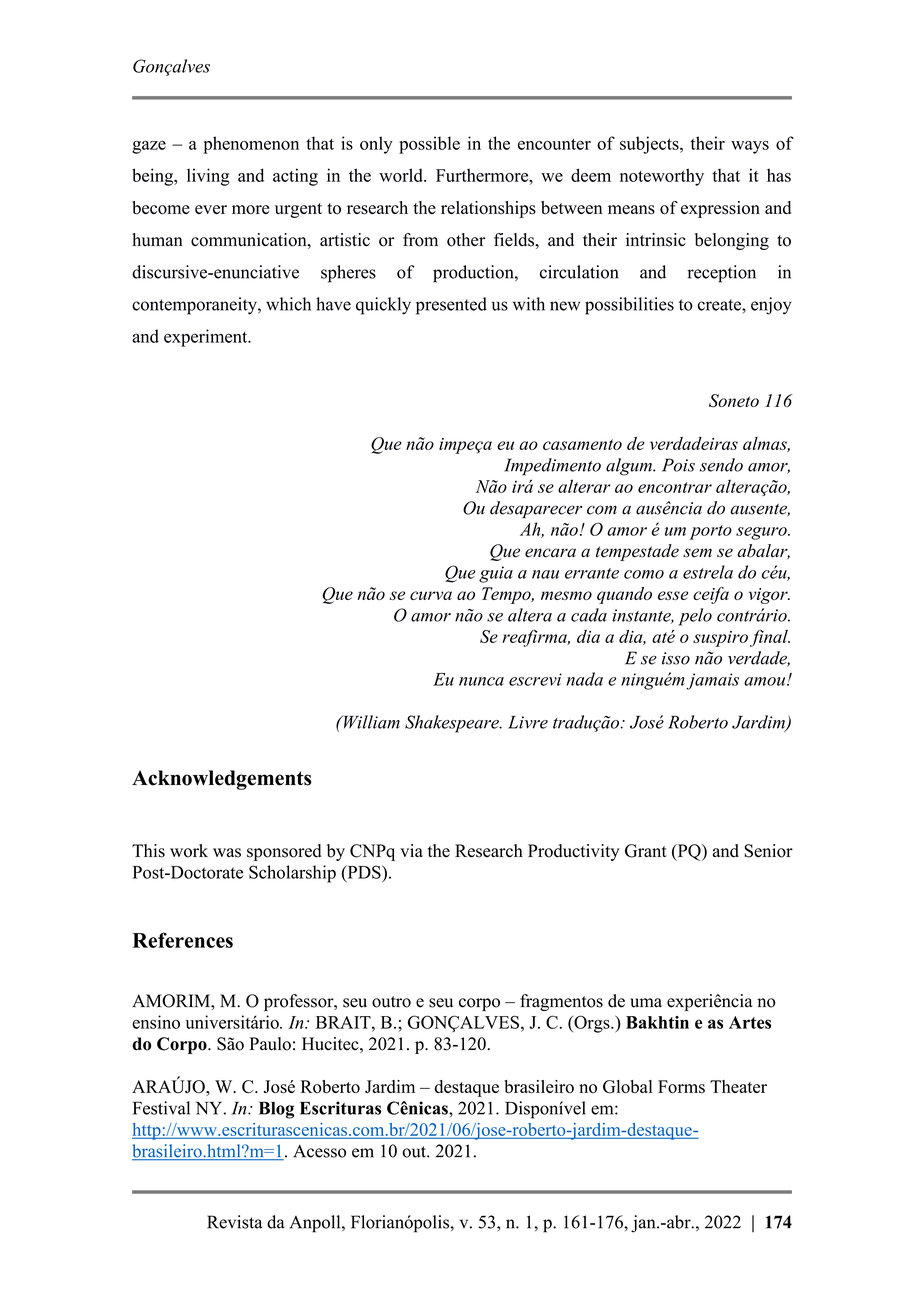 This screenshot has width=924, height=1308. What do you see at coordinates (234, 1222) in the screenshot?
I see `Revista` at bounding box center [234, 1222].
